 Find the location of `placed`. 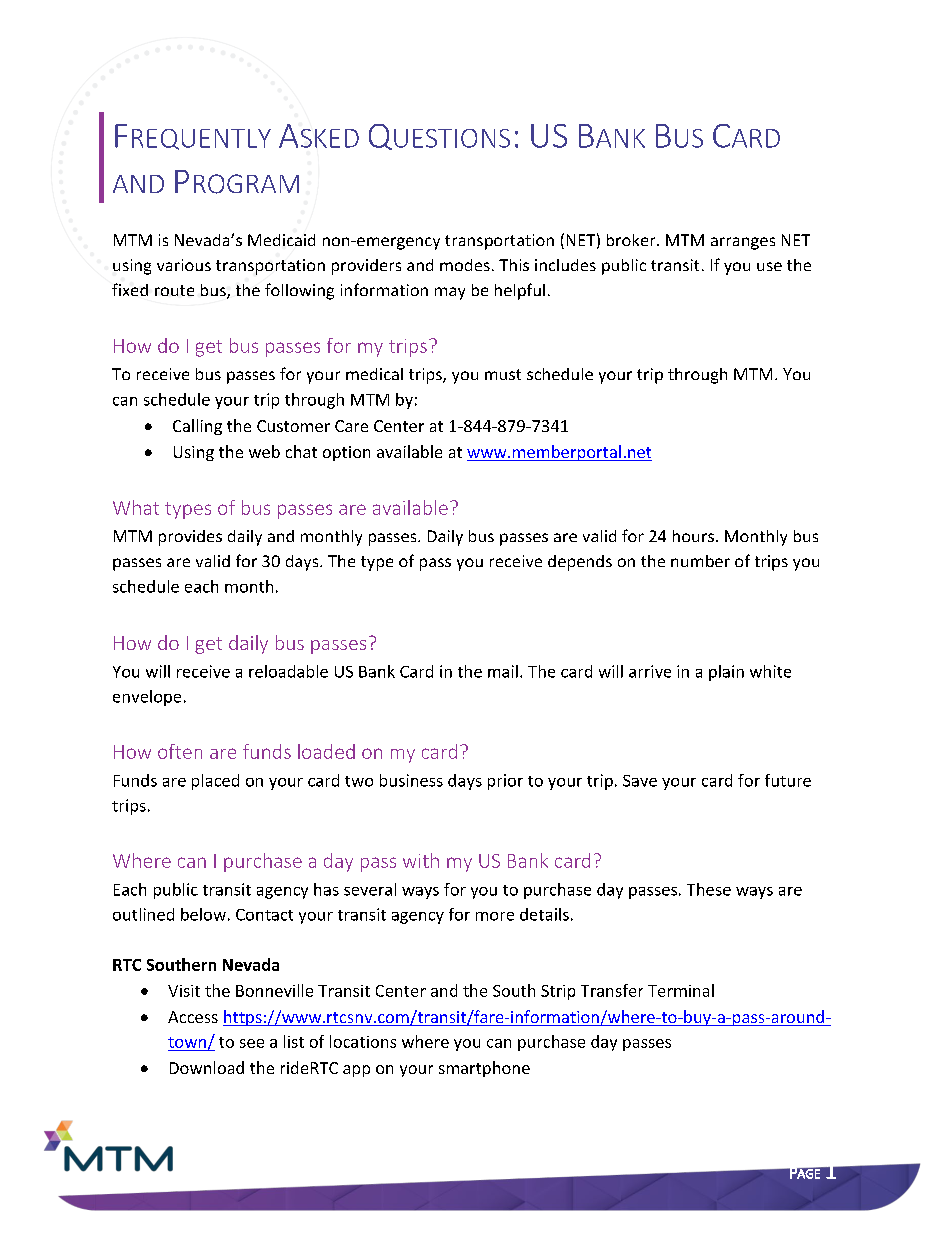

placed is located at coordinates (215, 782).
